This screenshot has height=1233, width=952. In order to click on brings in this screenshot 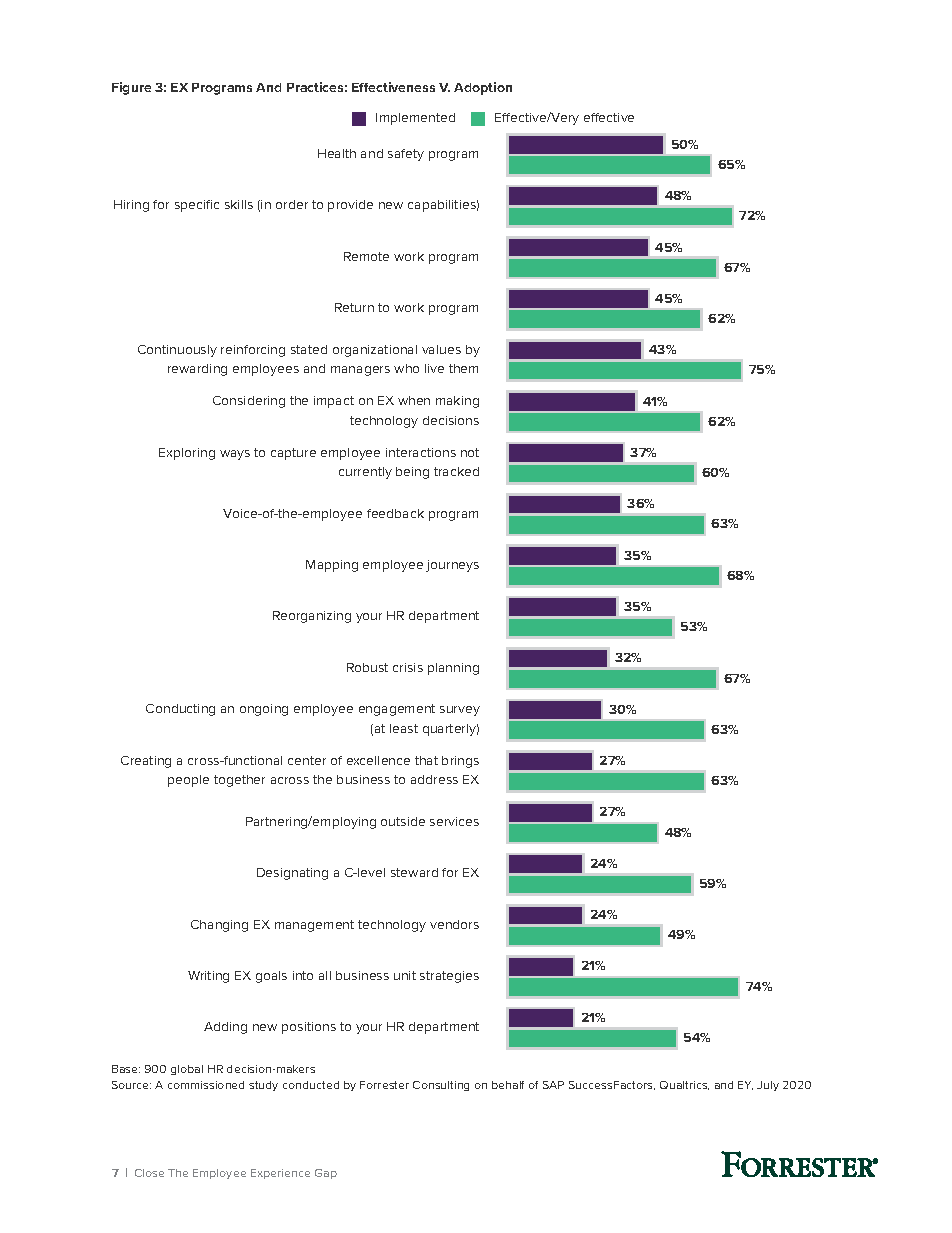, I will do `click(460, 762)`.
